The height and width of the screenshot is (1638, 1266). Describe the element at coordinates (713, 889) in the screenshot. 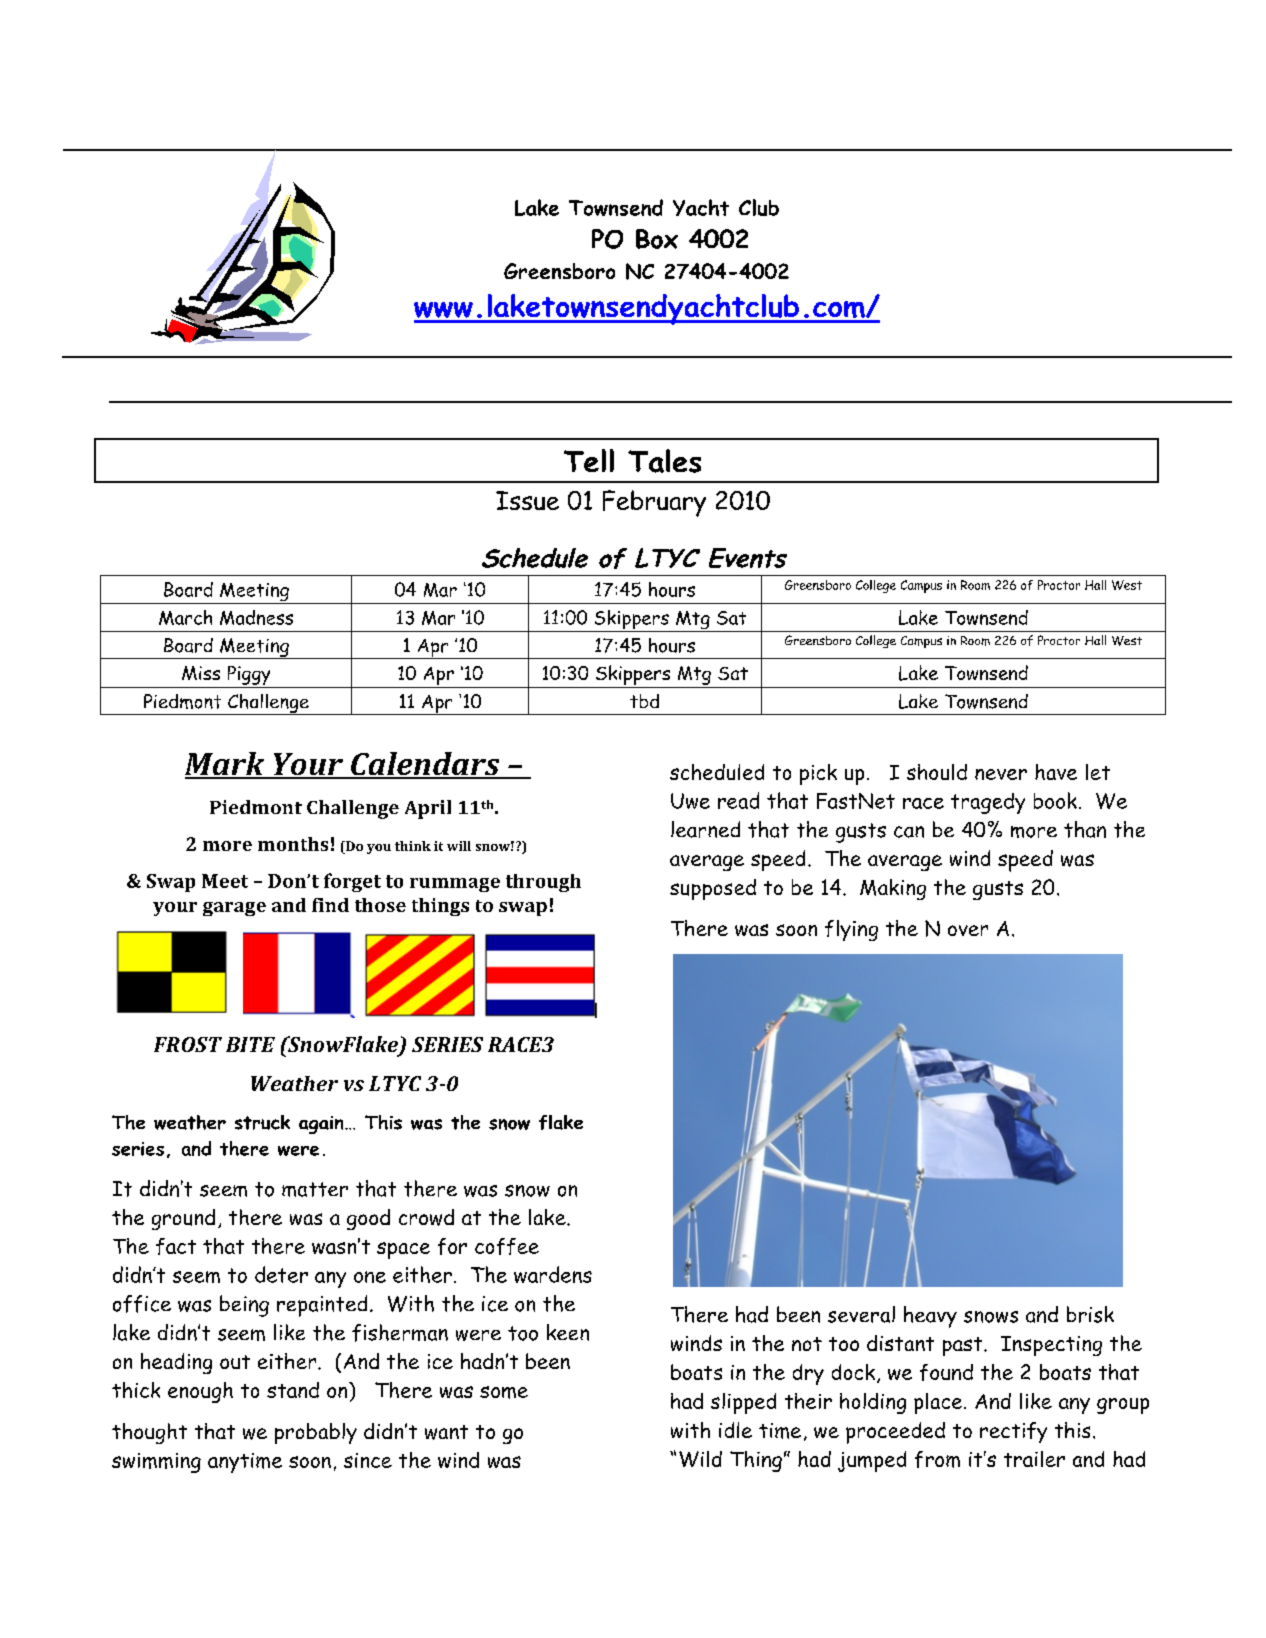

I see `supposed` at that location.
